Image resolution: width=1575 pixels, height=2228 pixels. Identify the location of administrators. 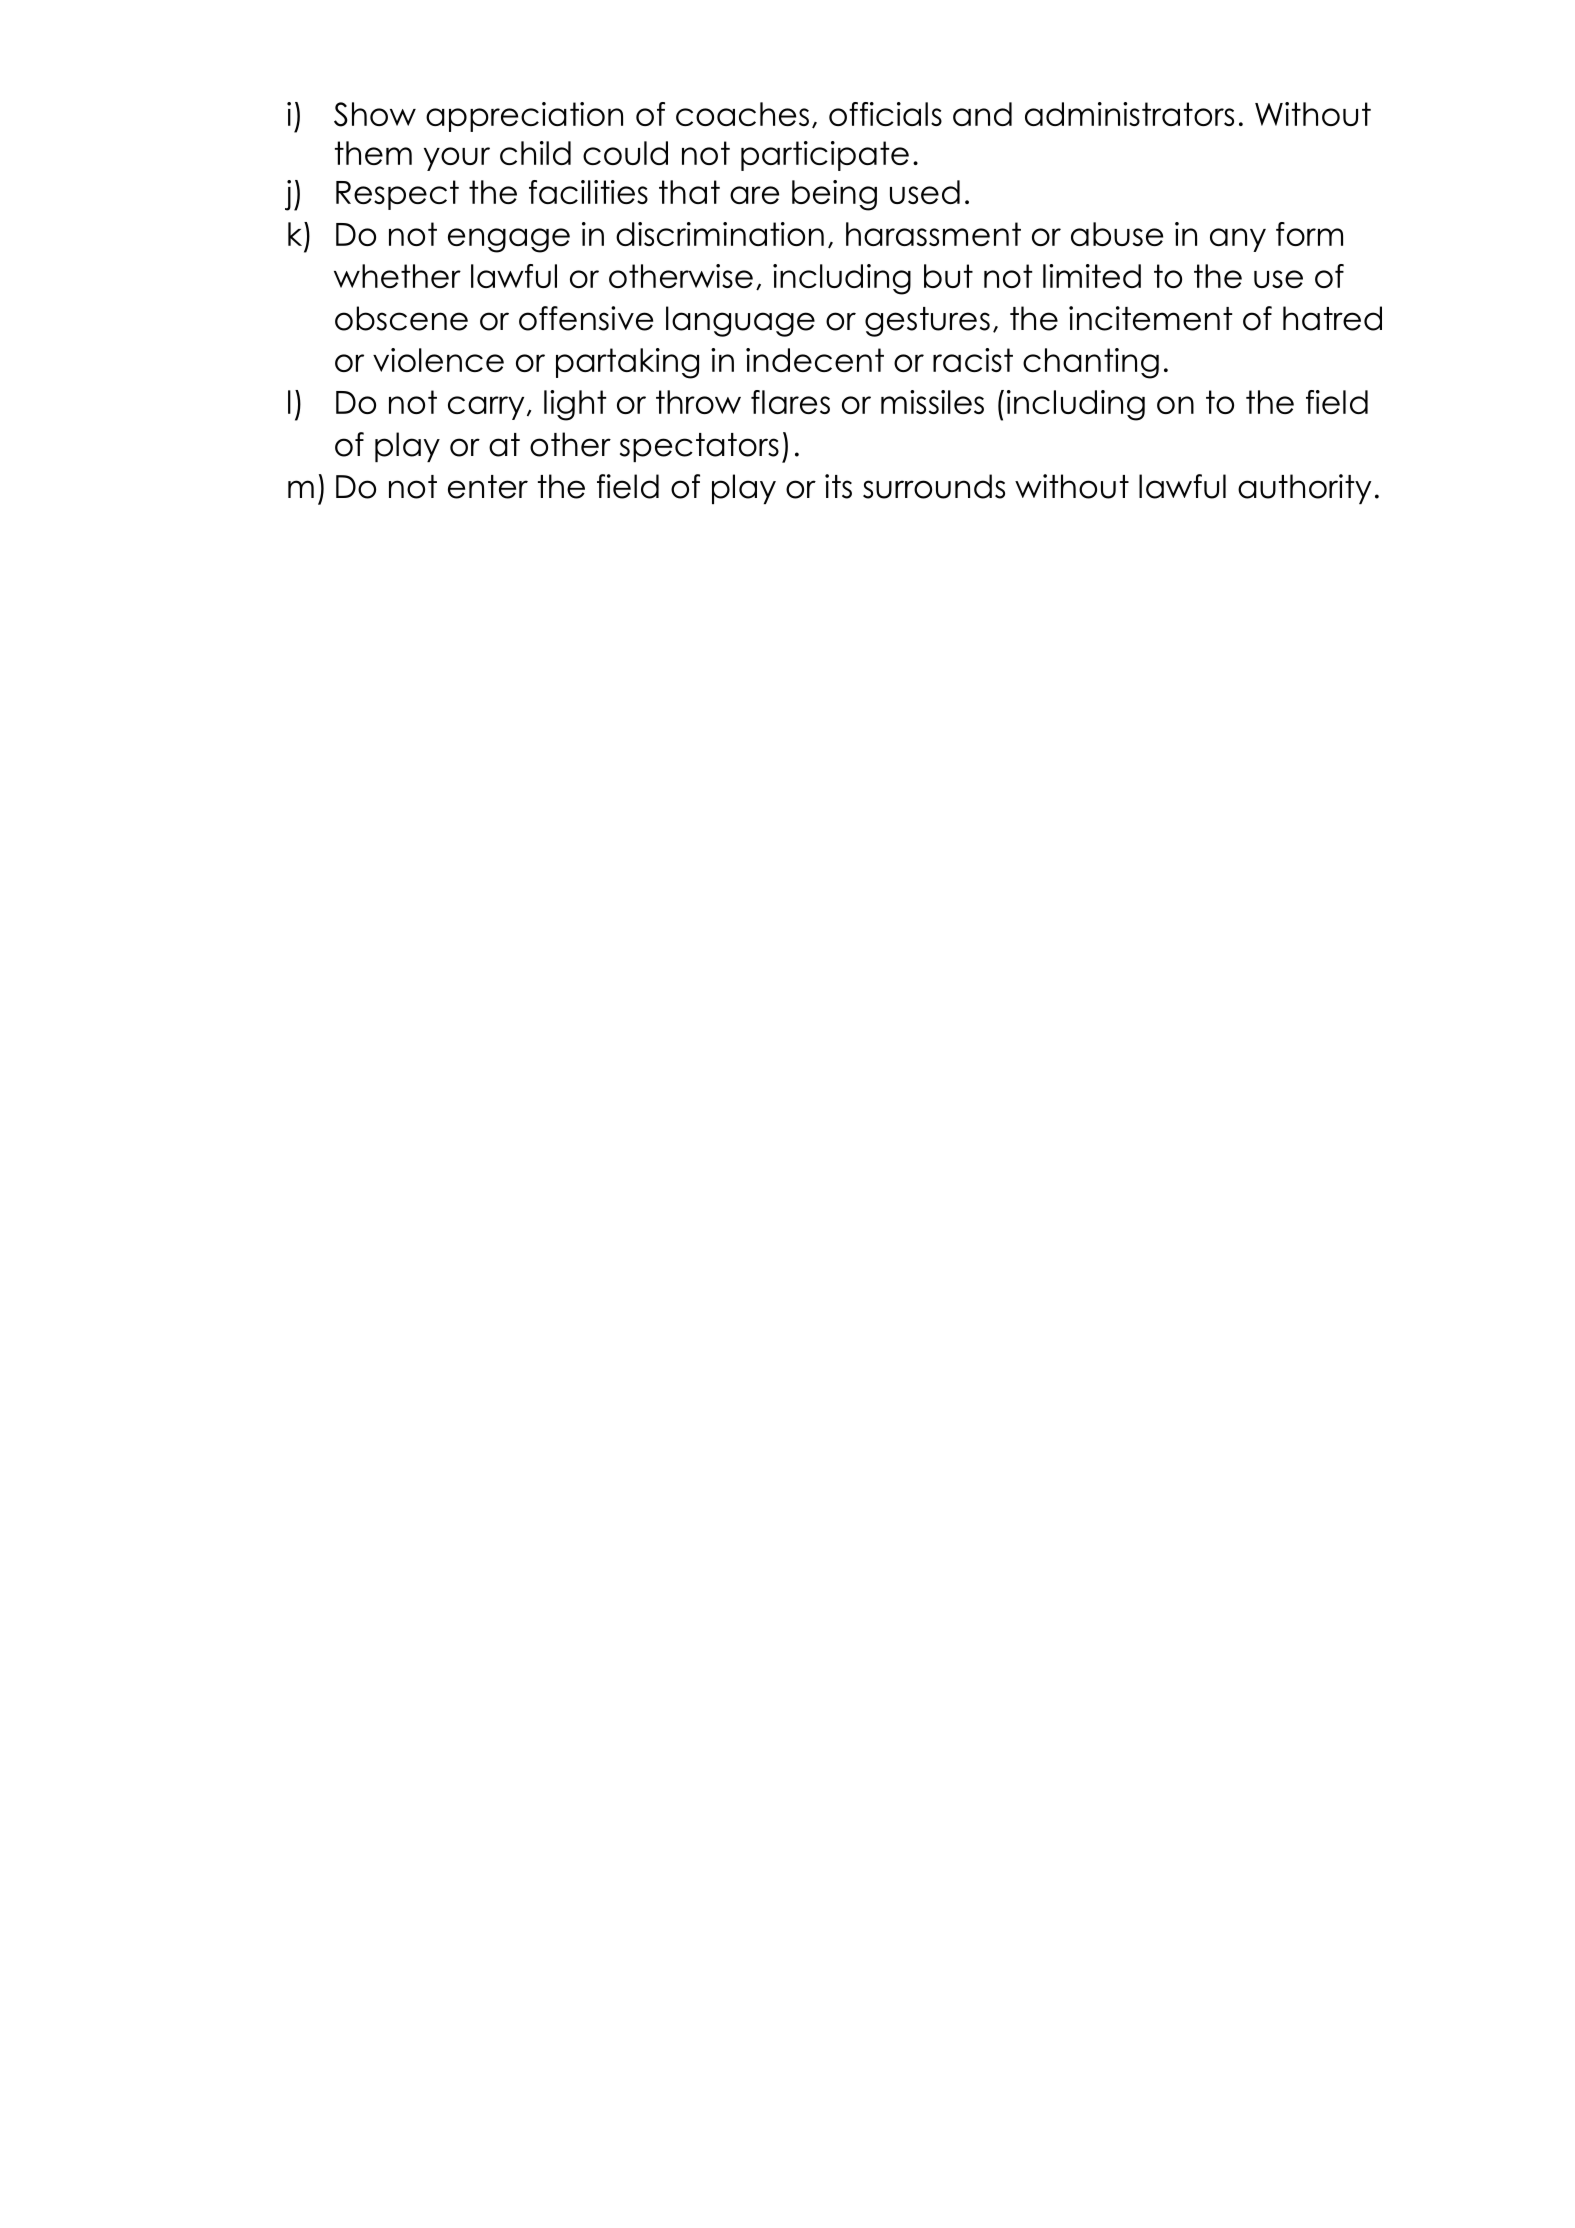
(1129, 114).
